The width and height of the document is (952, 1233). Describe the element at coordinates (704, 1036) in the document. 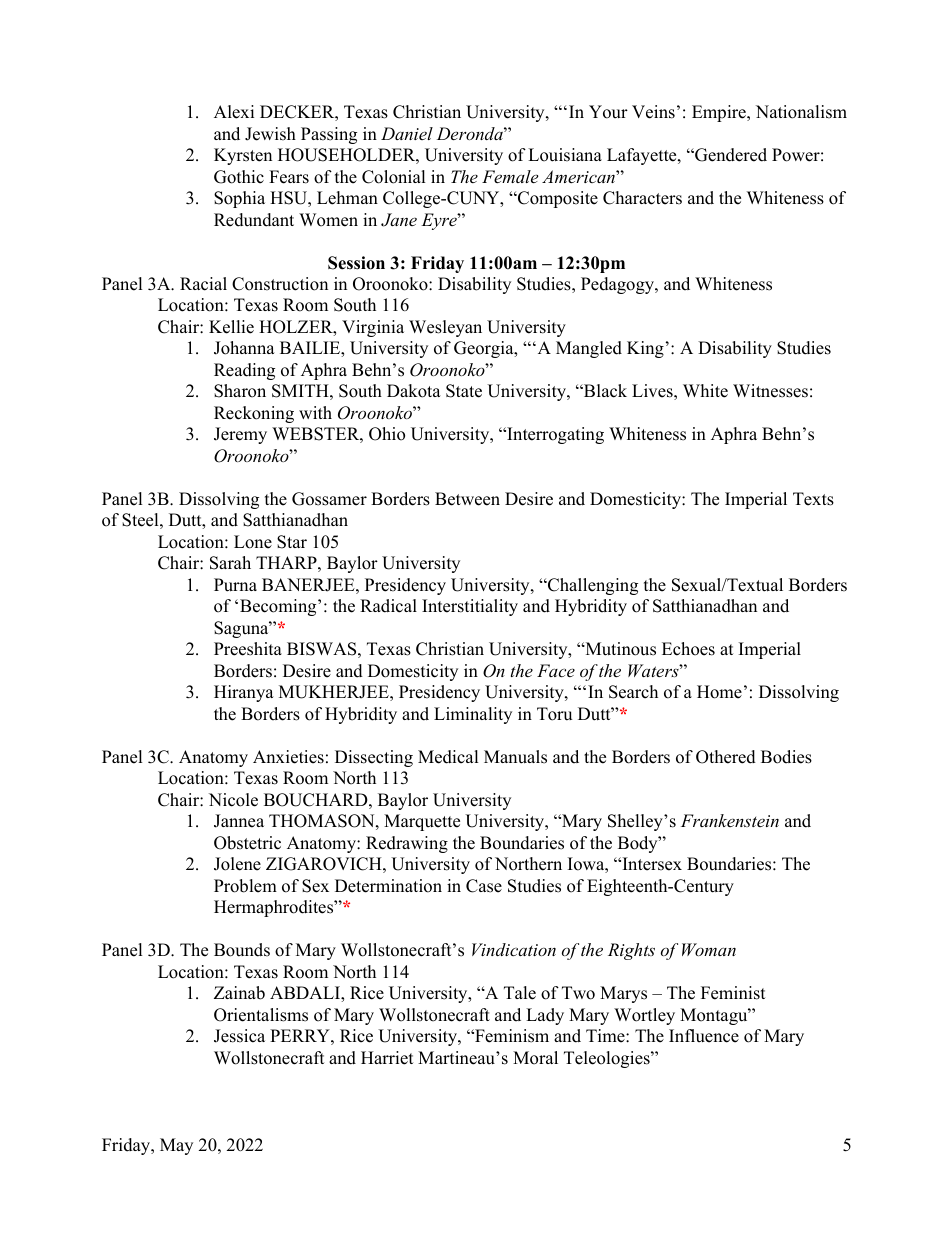

I see `Influence` at that location.
